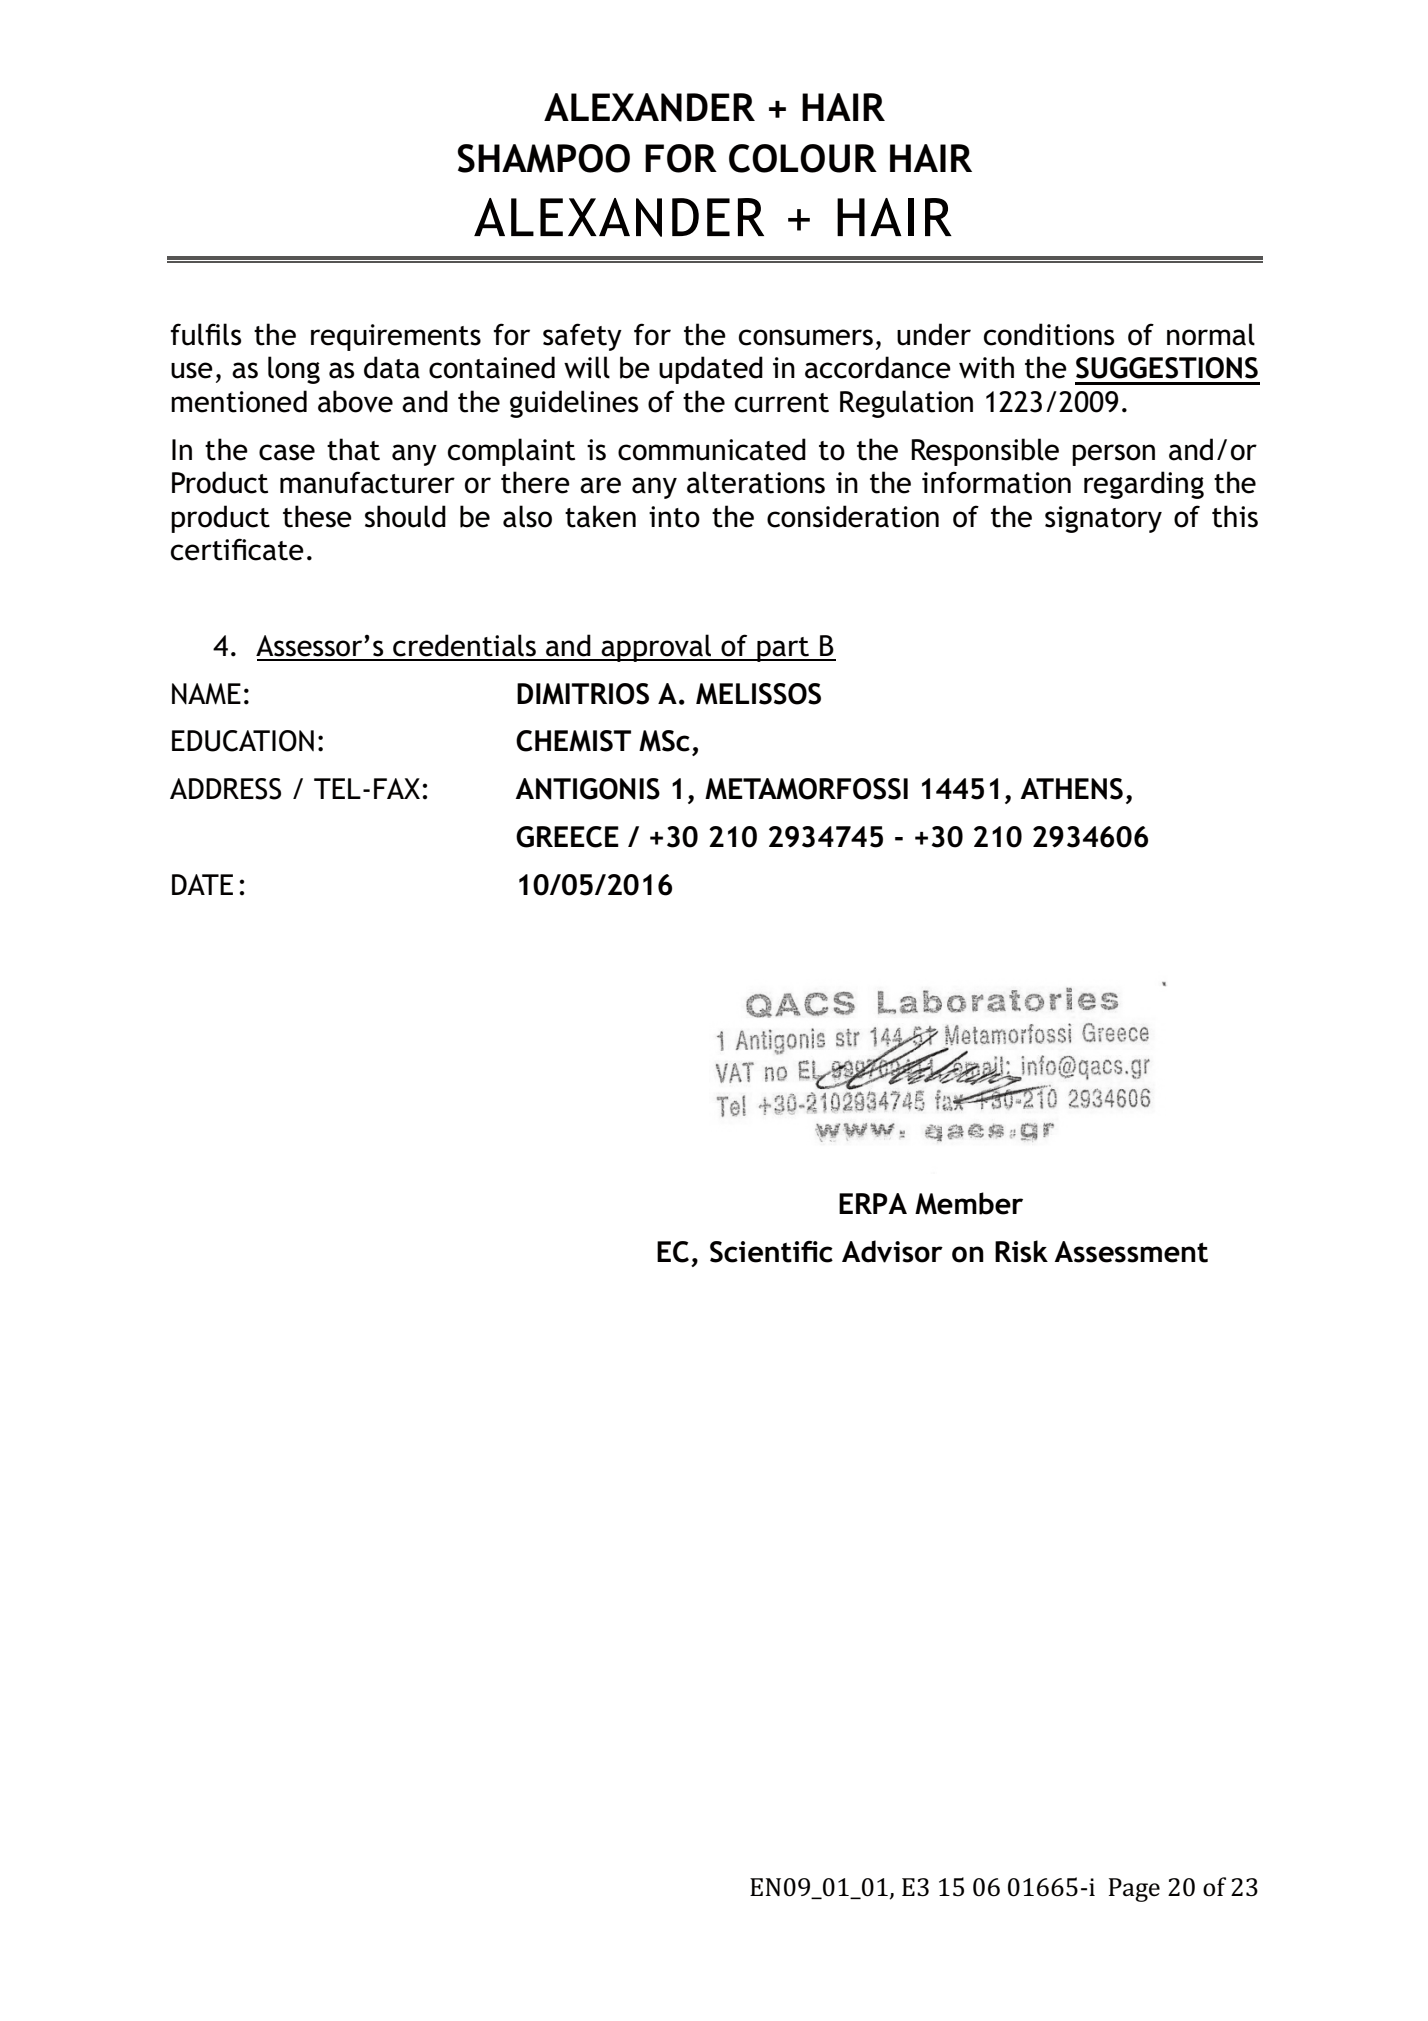 Image resolution: width=1428 pixels, height=2021 pixels. I want to click on requirements, so click(396, 337).
